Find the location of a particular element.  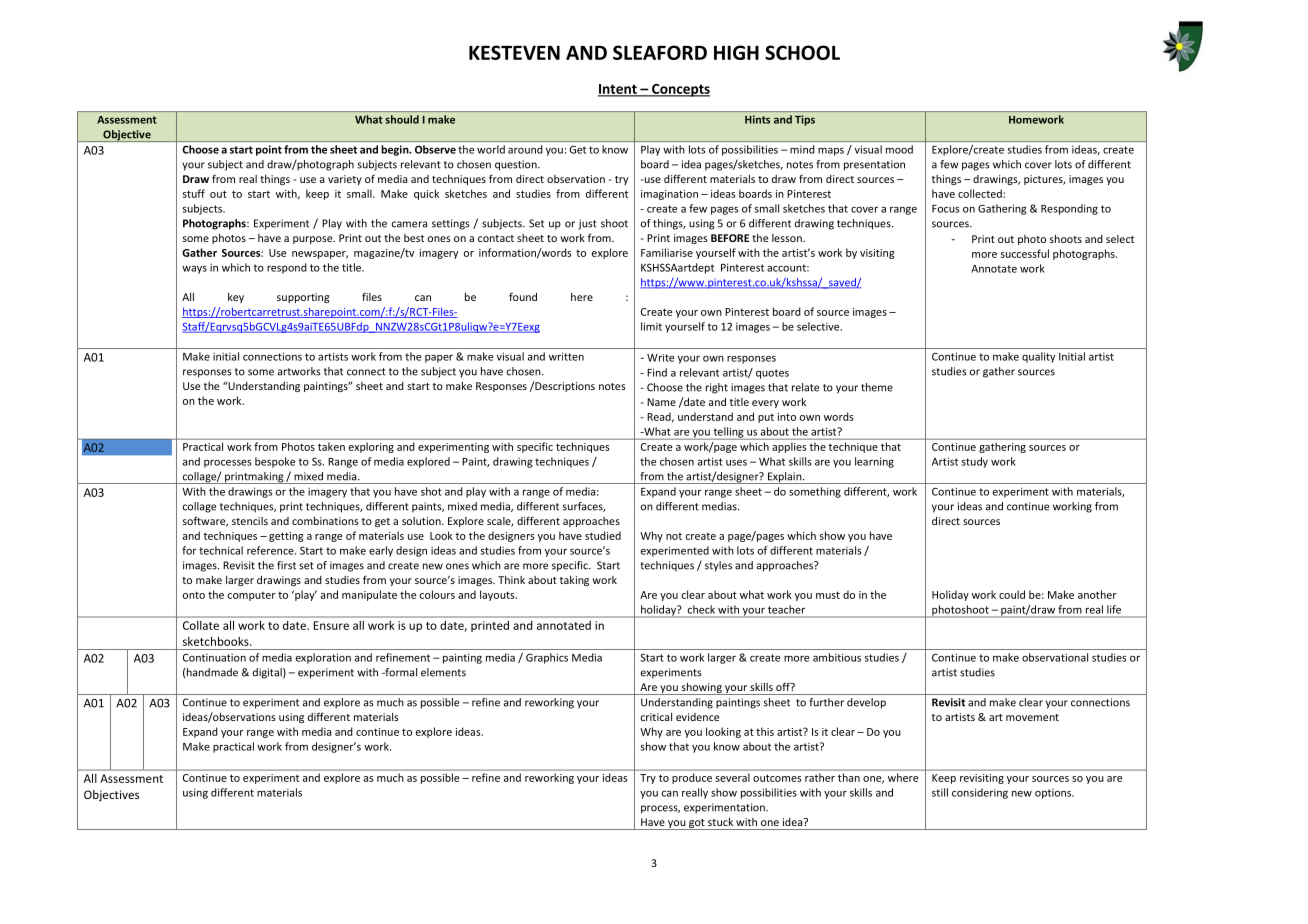

mood is located at coordinates (899, 149).
